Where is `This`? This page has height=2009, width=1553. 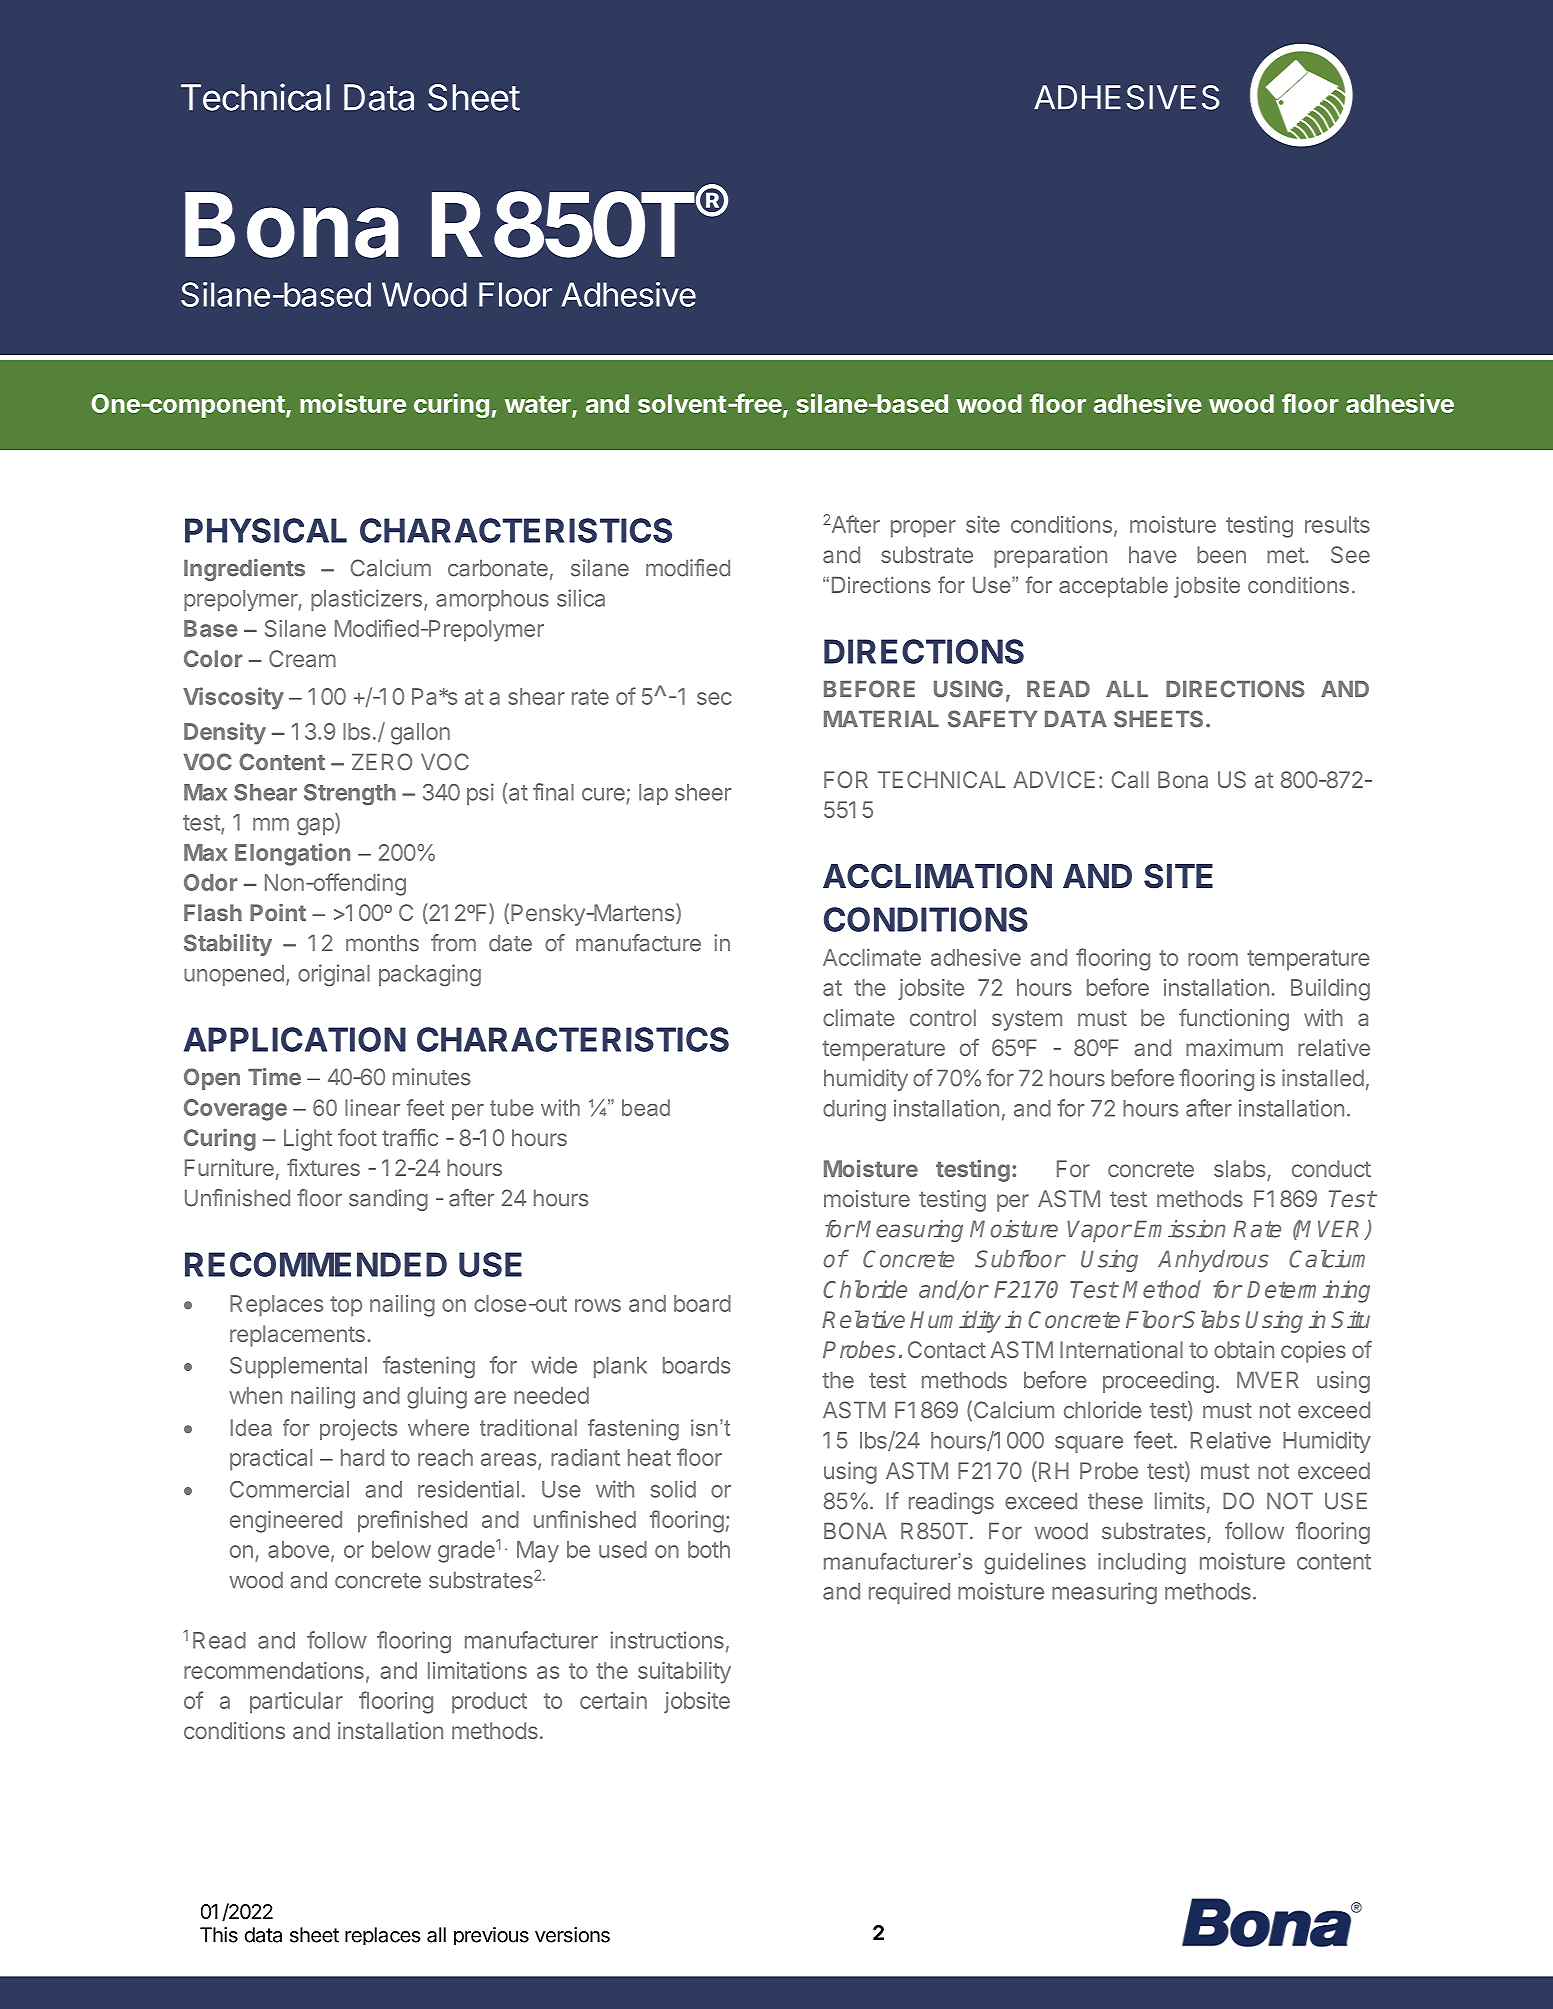 This is located at coordinates (219, 1935).
